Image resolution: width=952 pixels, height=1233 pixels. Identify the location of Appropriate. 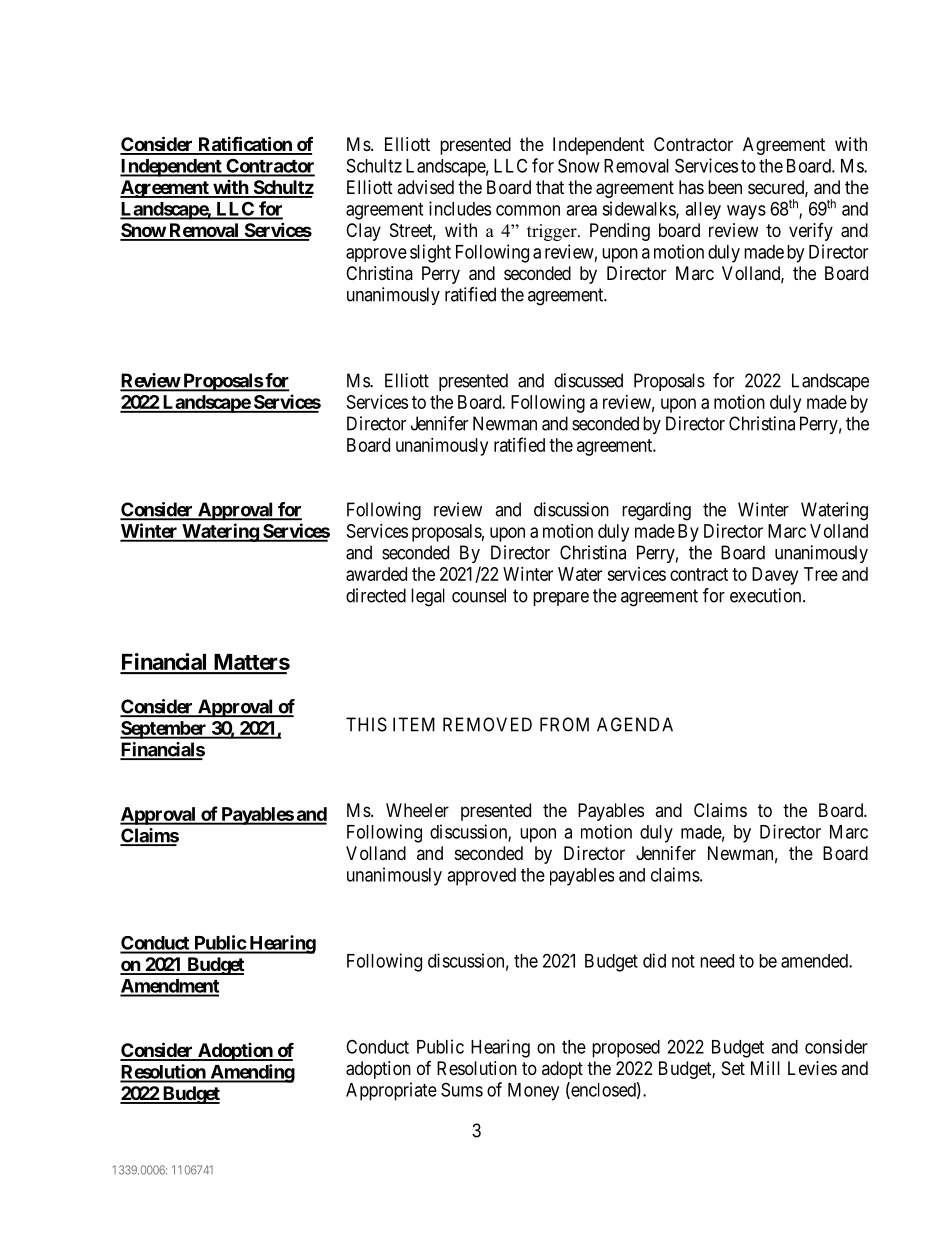
(391, 1091).
